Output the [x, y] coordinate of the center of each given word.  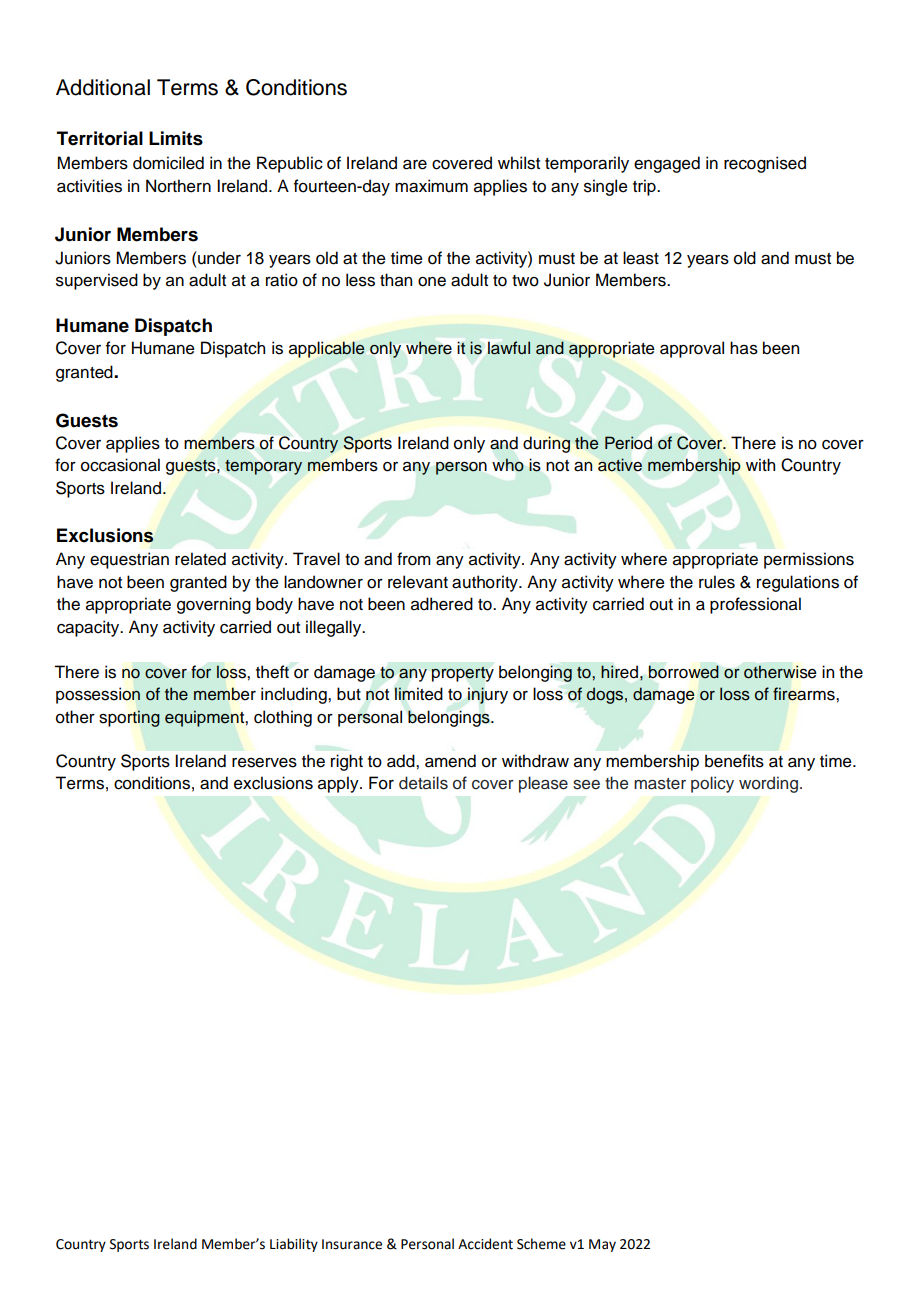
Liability [294, 1245]
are [415, 165]
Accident [485, 1244]
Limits [176, 138]
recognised [765, 164]
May [602, 1245]
